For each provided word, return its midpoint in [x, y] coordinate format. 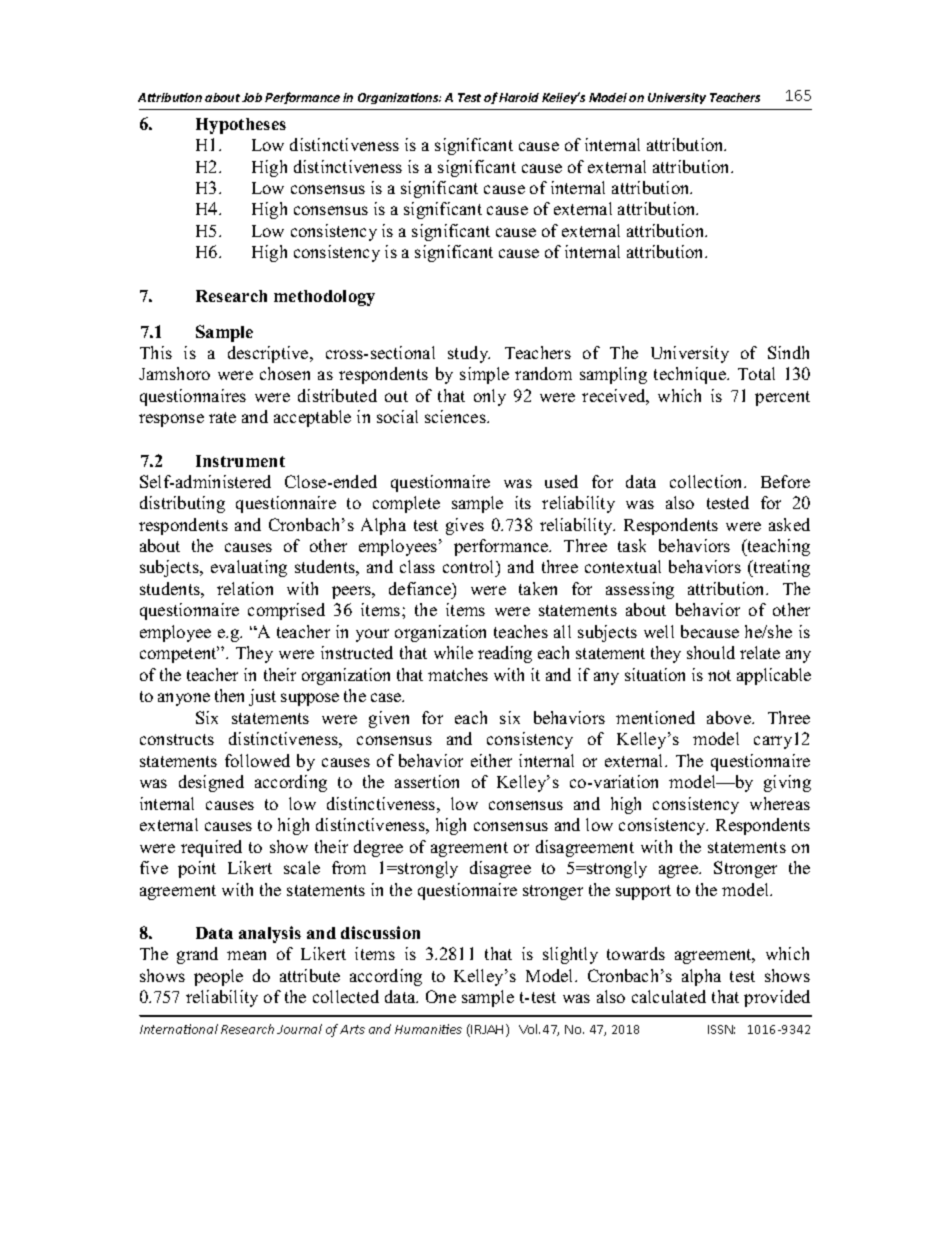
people [218, 977]
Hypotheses [241, 126]
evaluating [249, 568]
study [469, 354]
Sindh [788, 352]
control [470, 568]
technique [691, 375]
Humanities [428, 1029]
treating [781, 568]
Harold [519, 97]
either [491, 760]
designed [211, 783]
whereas [780, 803]
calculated [669, 996]
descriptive [269, 354]
